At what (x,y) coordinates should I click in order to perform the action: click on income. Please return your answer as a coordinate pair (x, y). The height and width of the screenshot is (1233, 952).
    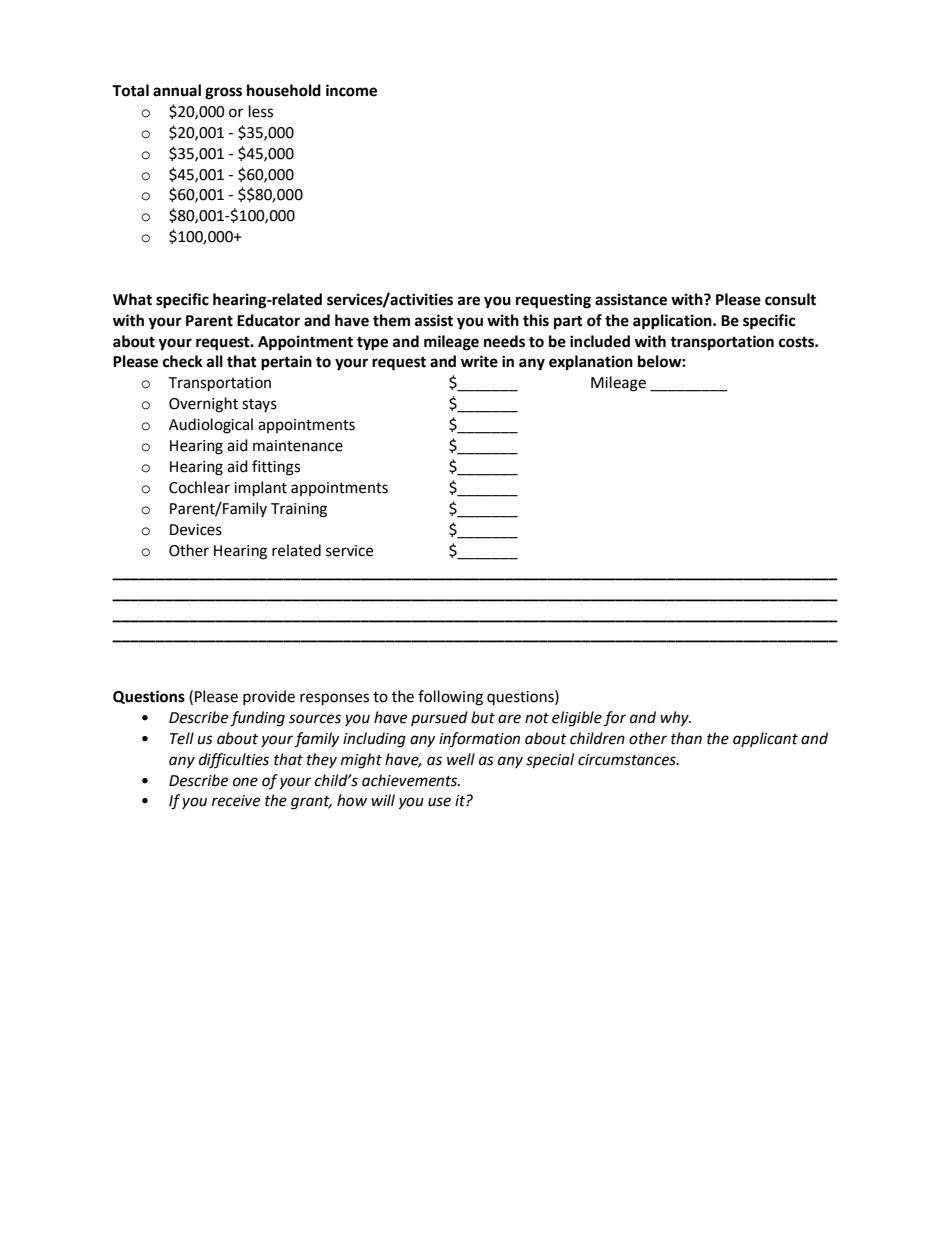
    Looking at the image, I should click on (351, 90).
